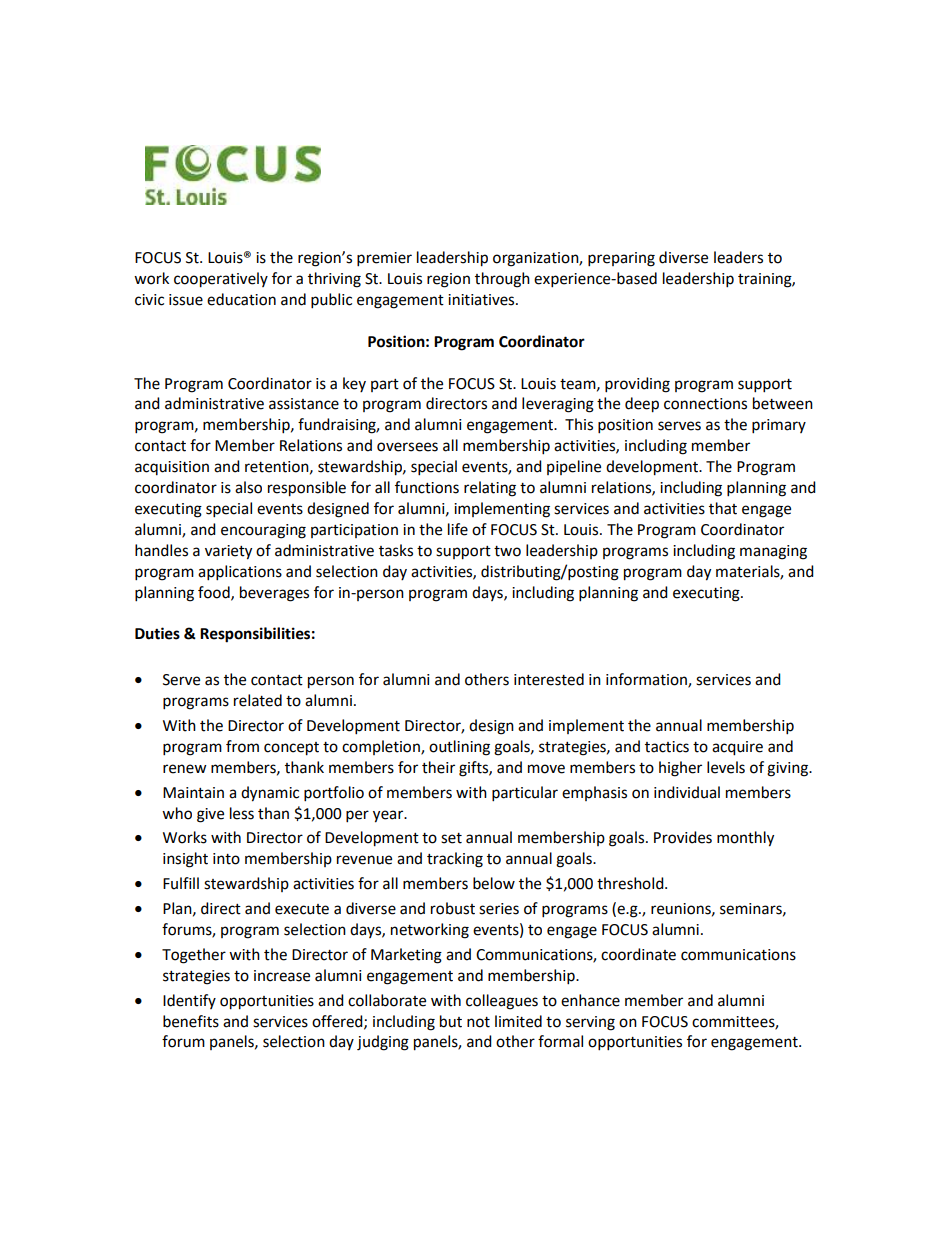  What do you see at coordinates (157, 633) in the image?
I see `Duties` at bounding box center [157, 633].
